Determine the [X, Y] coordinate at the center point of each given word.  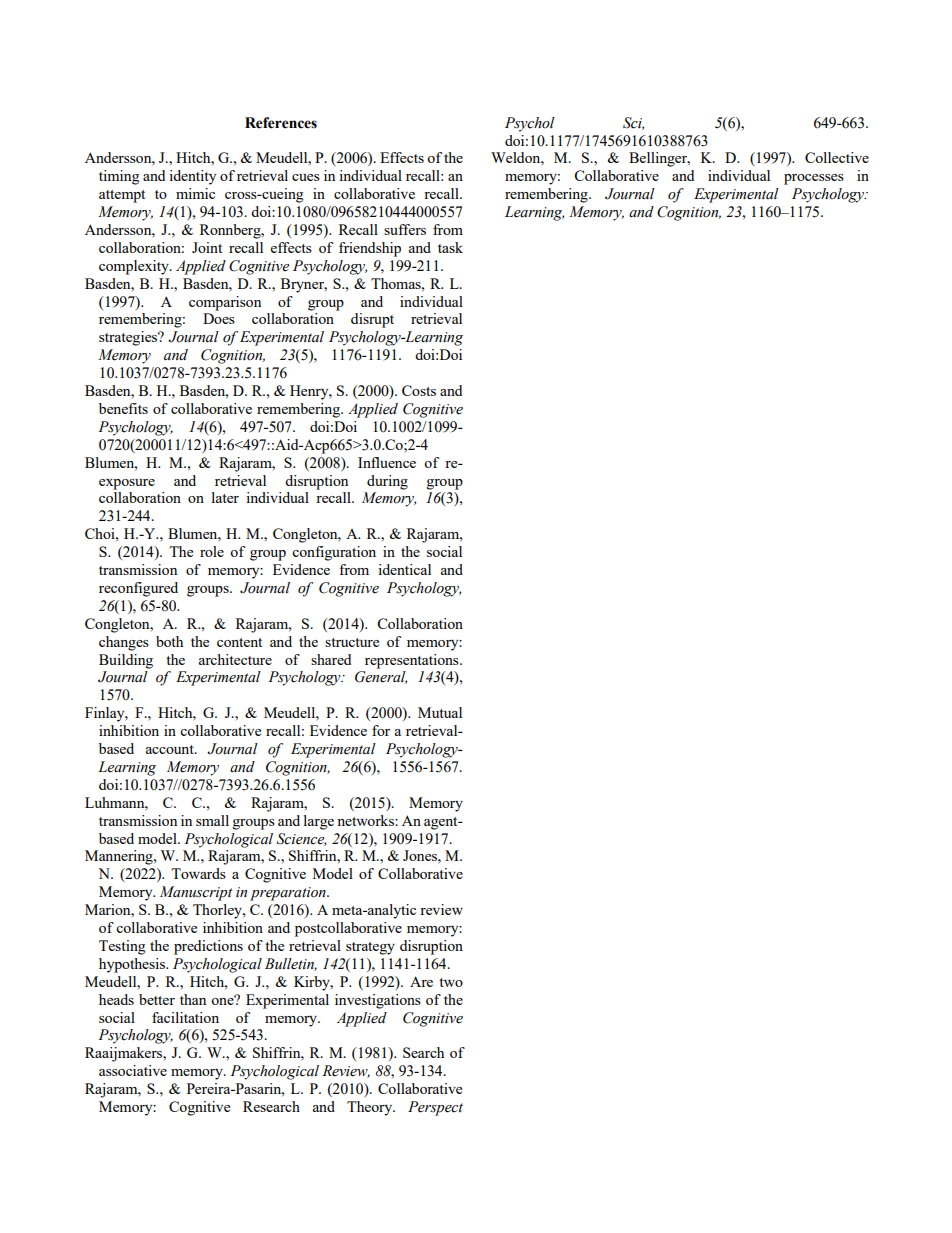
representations [413, 661]
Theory [371, 1108]
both [169, 641]
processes [814, 179]
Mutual [440, 712]
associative [133, 1070]
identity [192, 177]
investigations [378, 1001]
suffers [405, 229]
